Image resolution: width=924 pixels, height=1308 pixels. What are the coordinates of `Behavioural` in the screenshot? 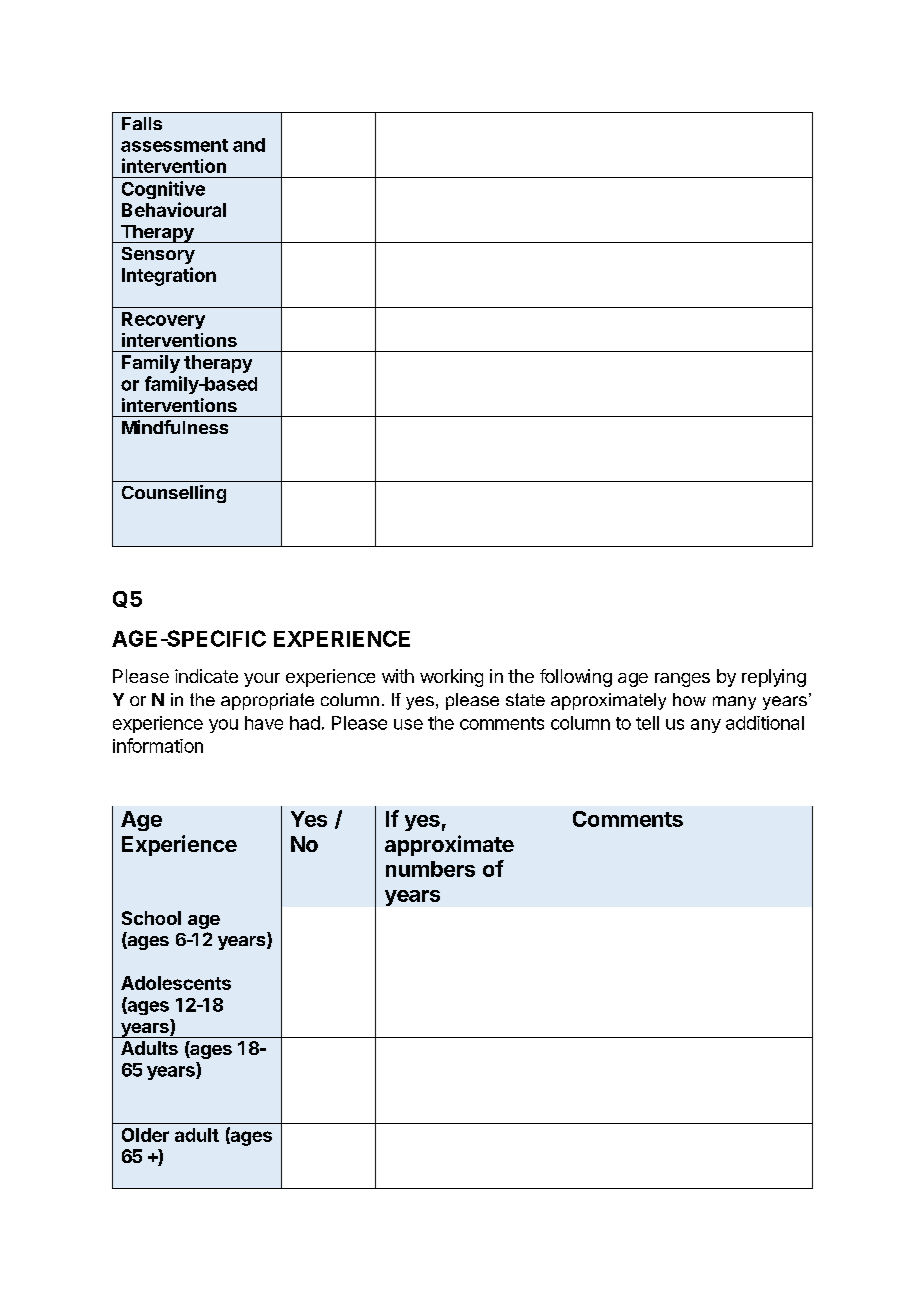 It's located at (174, 209).
